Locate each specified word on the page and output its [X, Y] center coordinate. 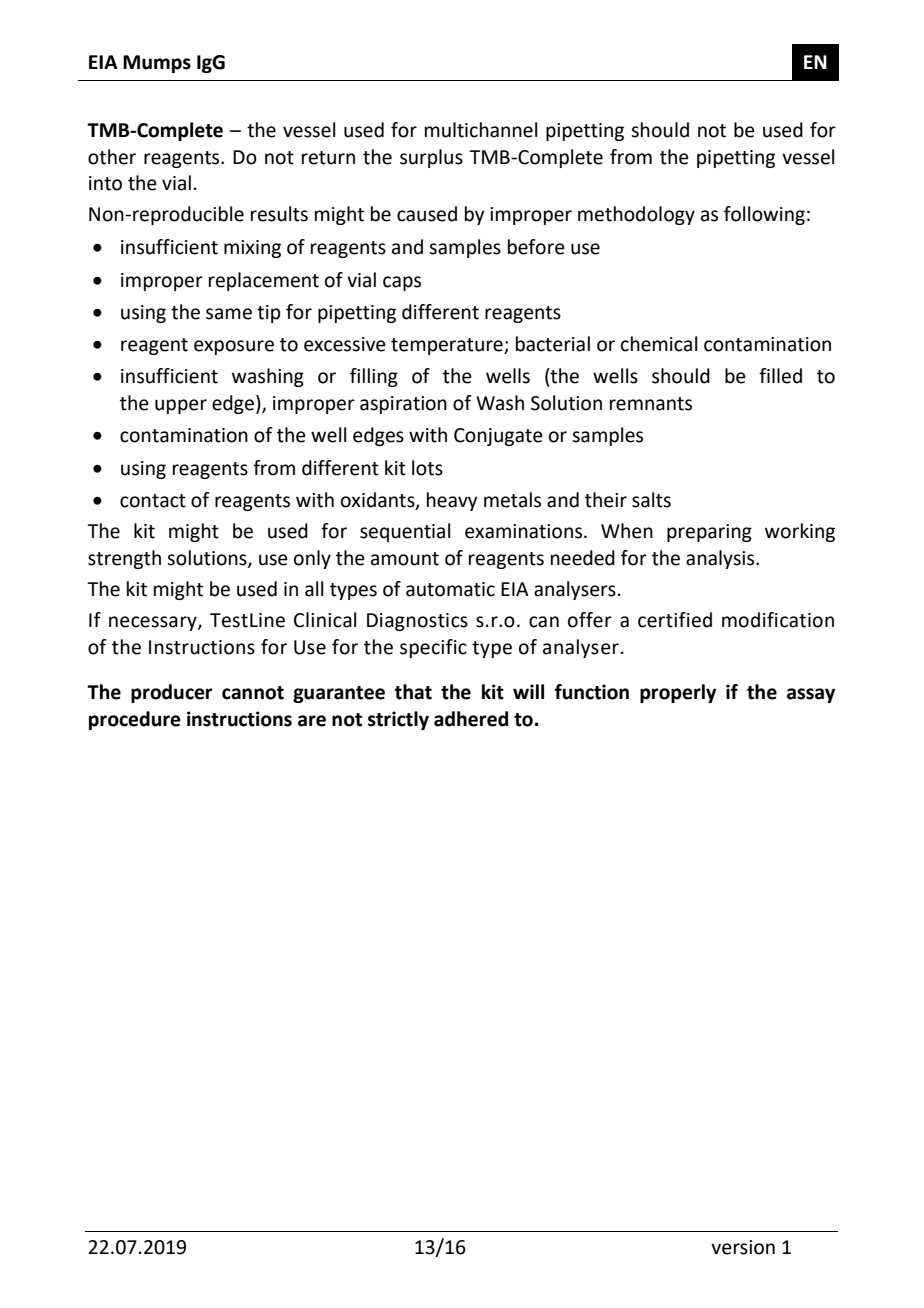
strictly [398, 720]
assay [811, 695]
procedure [135, 720]
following [764, 215]
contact [153, 501]
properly [678, 693]
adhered [471, 719]
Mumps [157, 64]
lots [427, 468]
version [743, 1247]
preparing [709, 533]
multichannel [481, 130]
